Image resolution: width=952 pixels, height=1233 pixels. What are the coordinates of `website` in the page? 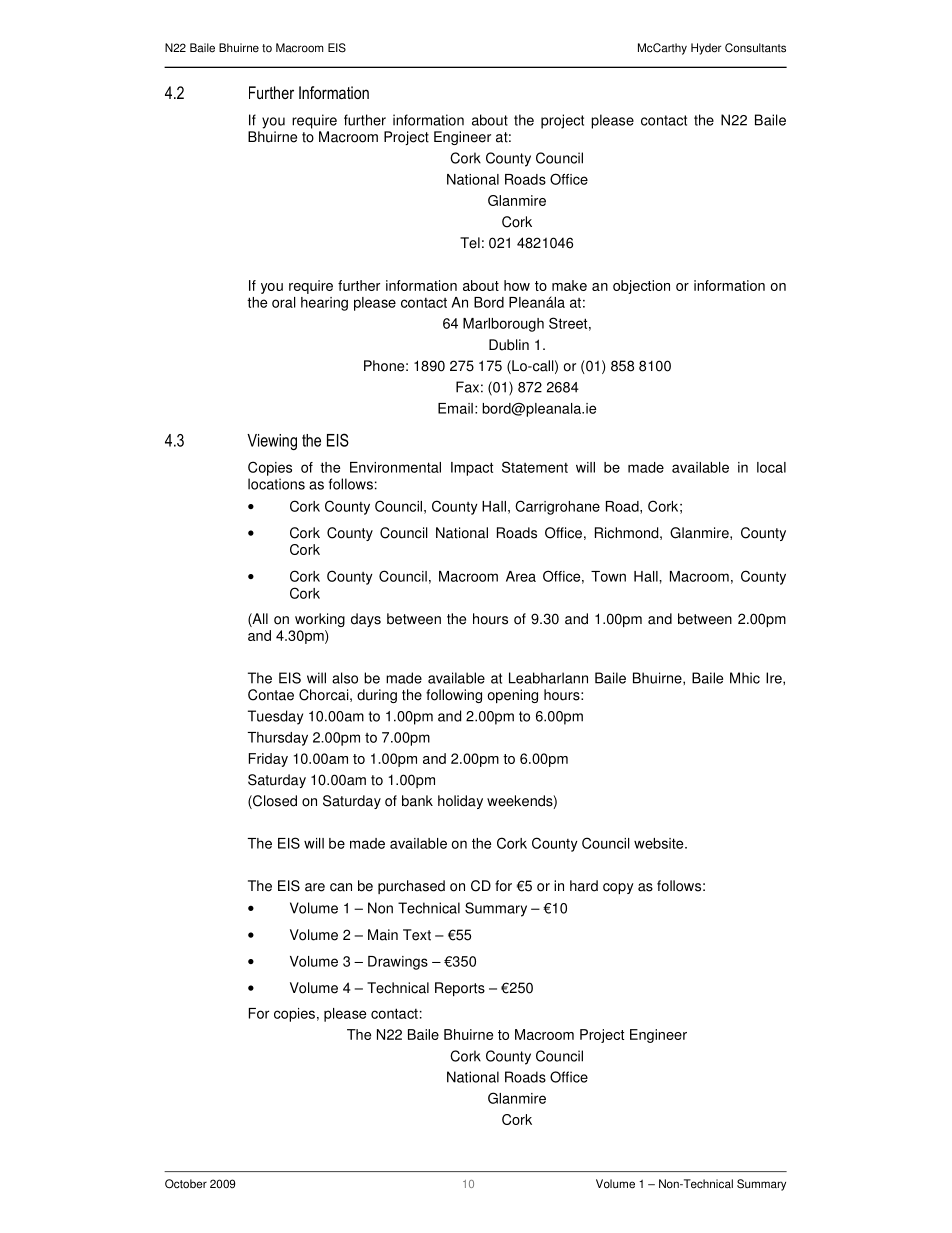 It's located at (660, 843).
